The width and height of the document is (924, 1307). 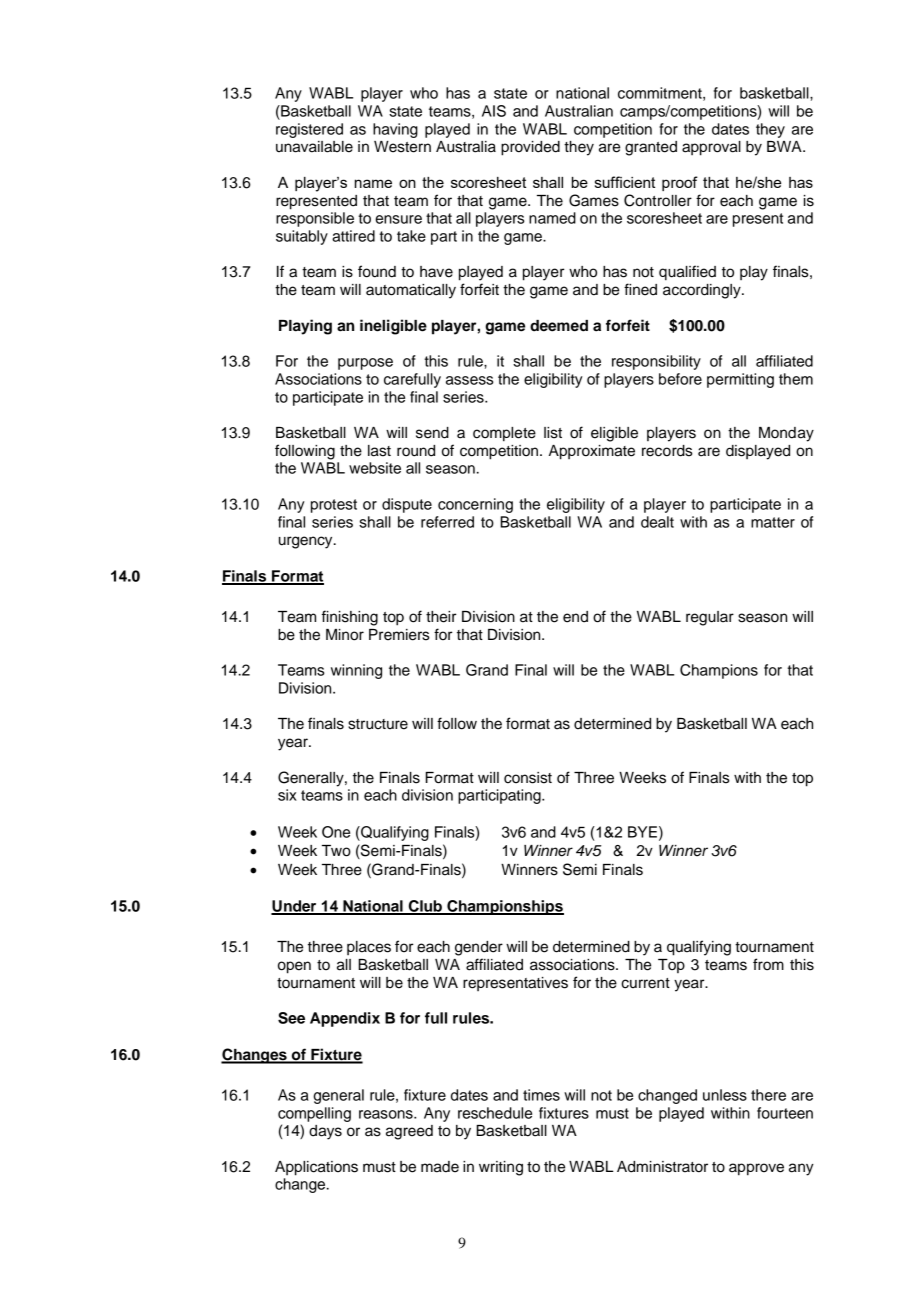 What do you see at coordinates (325, 1132) in the document?
I see `days` at bounding box center [325, 1132].
